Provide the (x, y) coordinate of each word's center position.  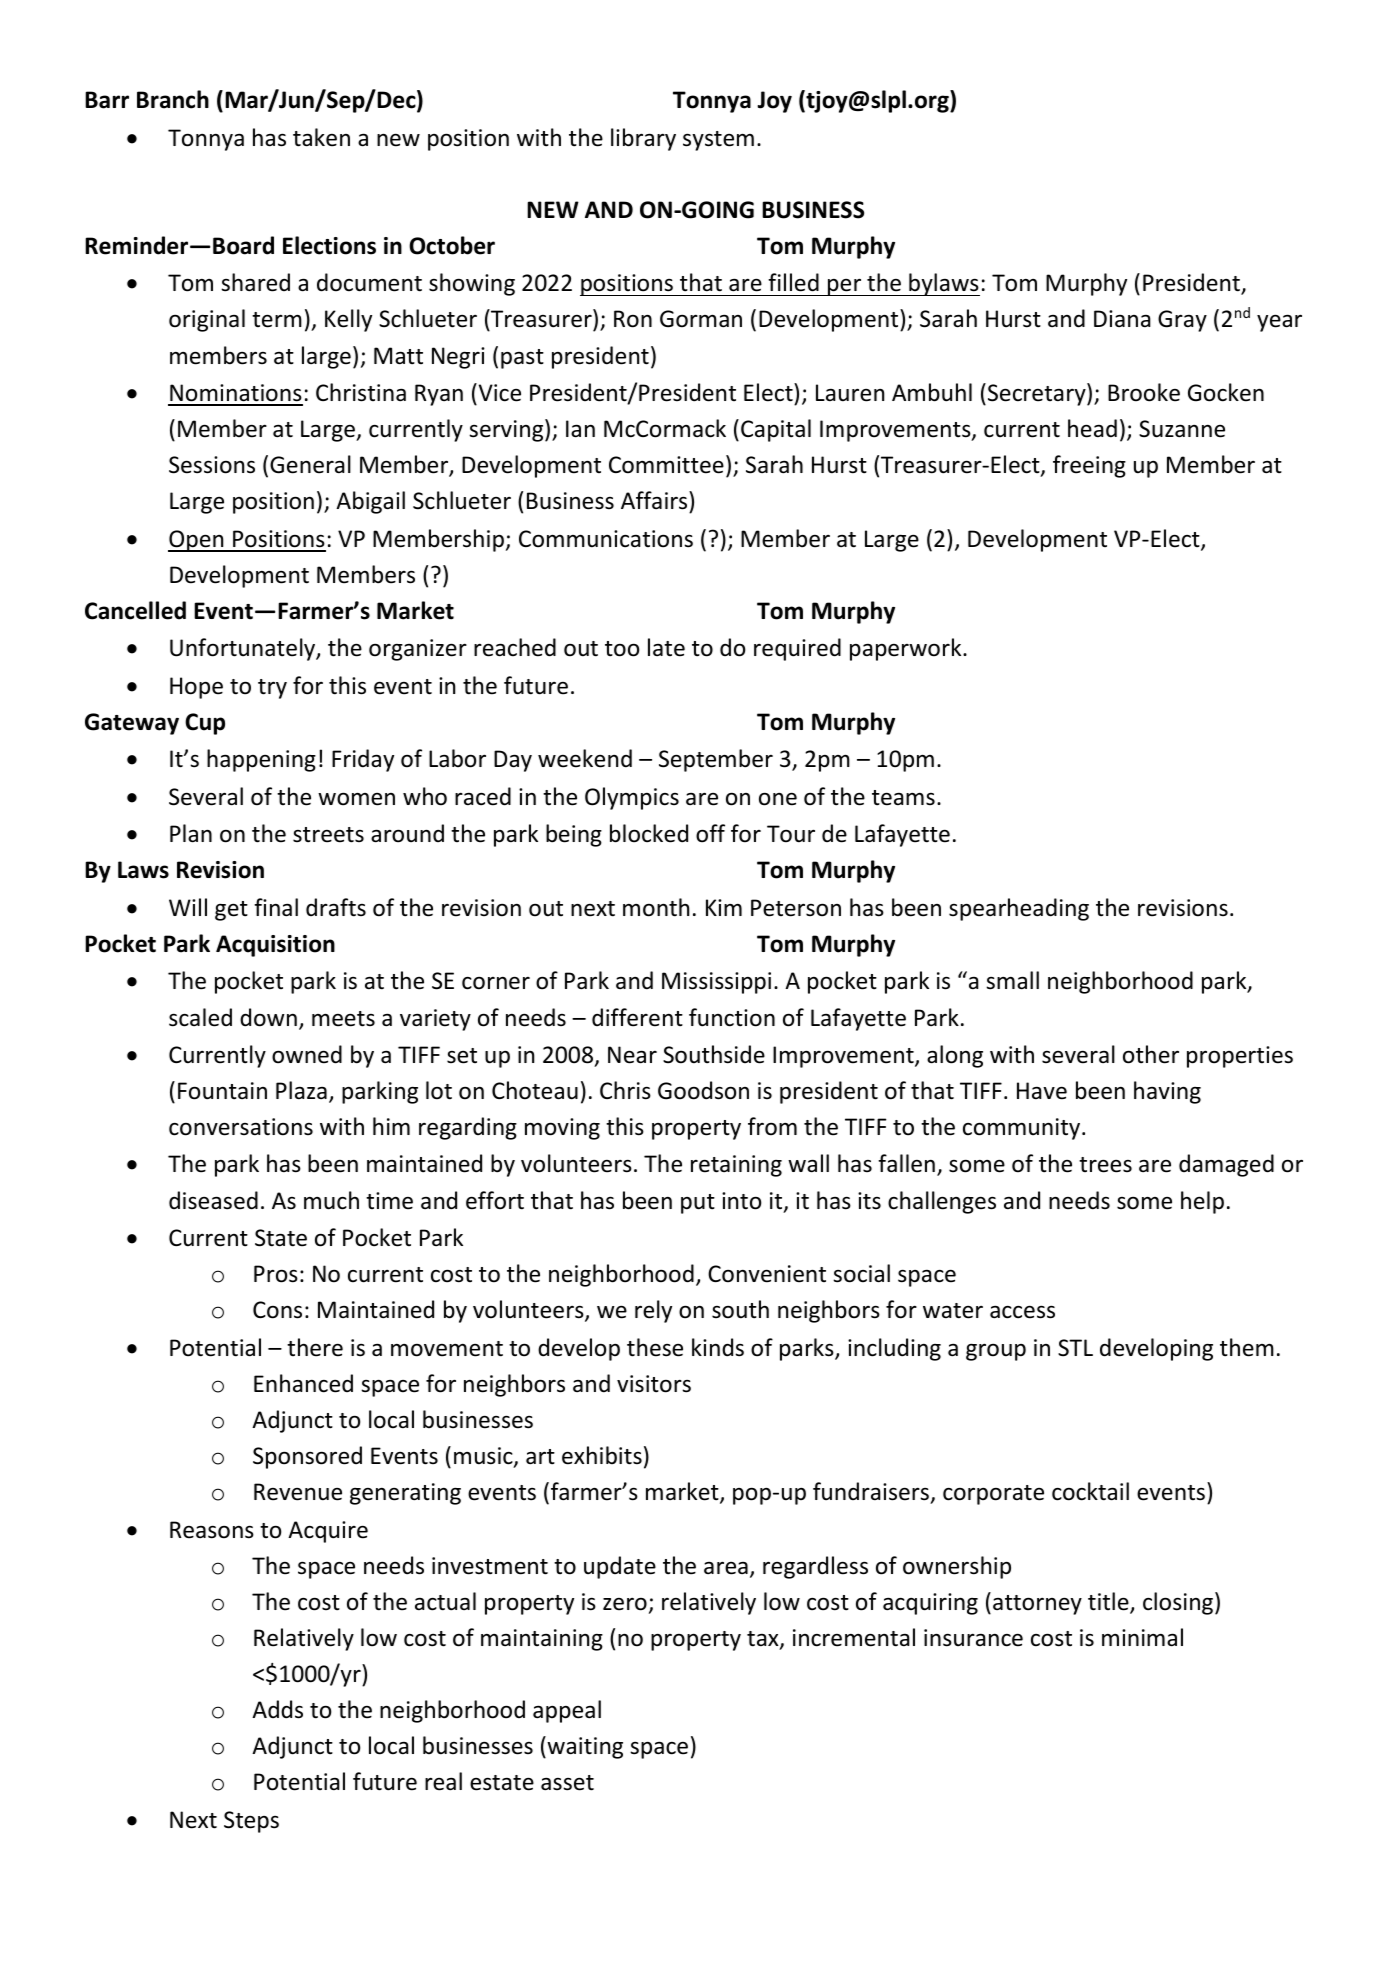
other (1151, 1054)
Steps (251, 1822)
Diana (1122, 318)
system (718, 141)
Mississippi (716, 983)
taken (321, 137)
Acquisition (275, 946)
